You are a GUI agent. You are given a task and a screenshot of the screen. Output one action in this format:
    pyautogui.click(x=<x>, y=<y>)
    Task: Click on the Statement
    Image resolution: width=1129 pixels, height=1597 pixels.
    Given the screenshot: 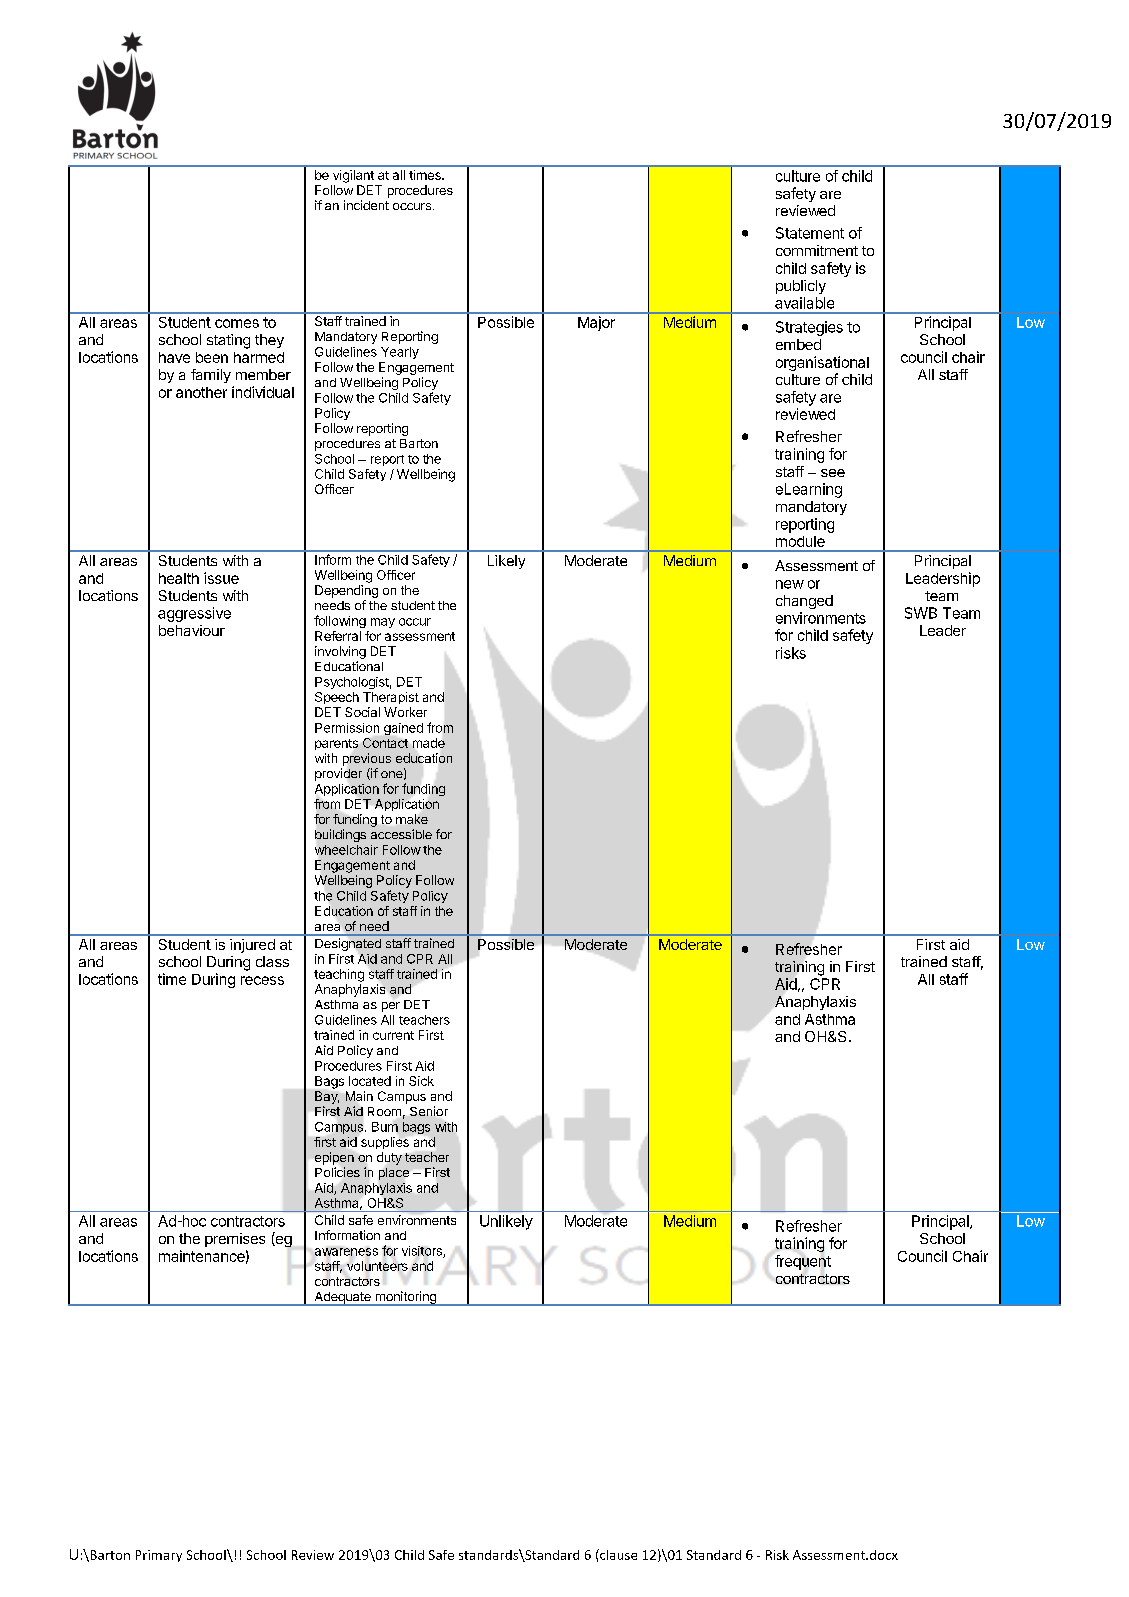 What is the action you would take?
    pyautogui.click(x=810, y=233)
